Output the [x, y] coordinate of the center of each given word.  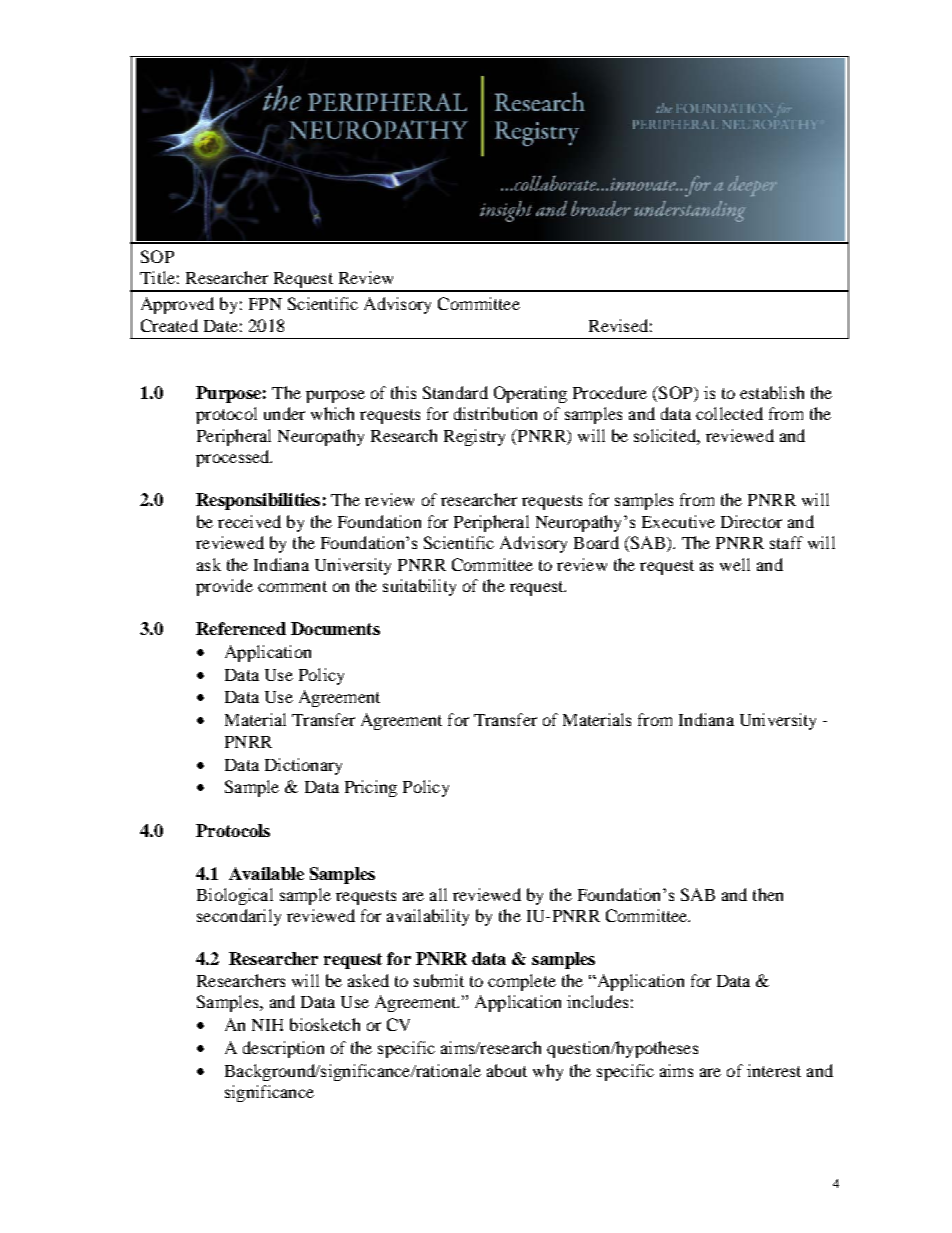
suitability [419, 587]
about [507, 1070]
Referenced [241, 628]
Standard [455, 392]
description [283, 1049]
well [735, 564]
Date [221, 326]
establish [772, 392]
